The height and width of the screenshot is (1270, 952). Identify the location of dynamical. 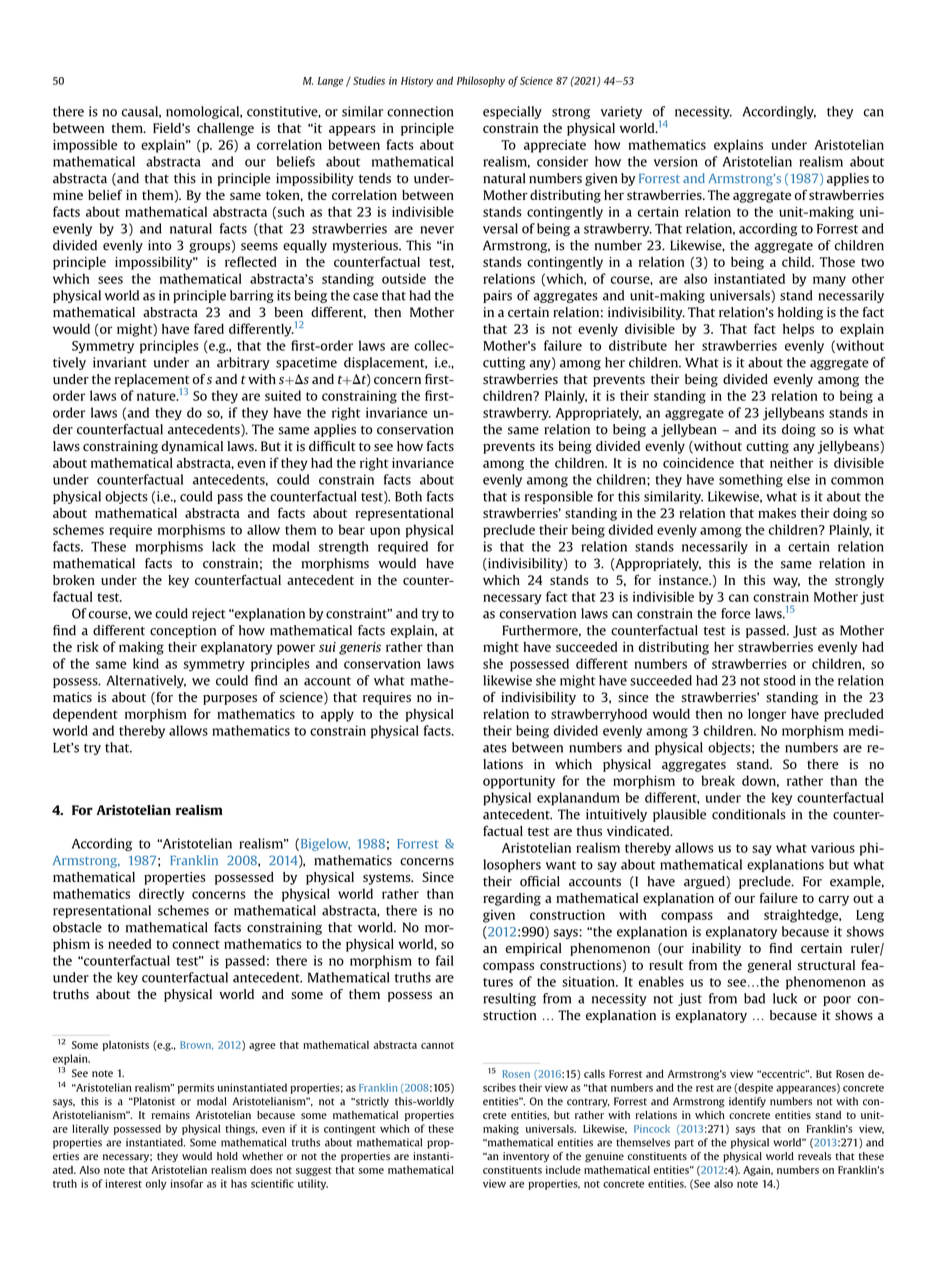
(192, 447).
